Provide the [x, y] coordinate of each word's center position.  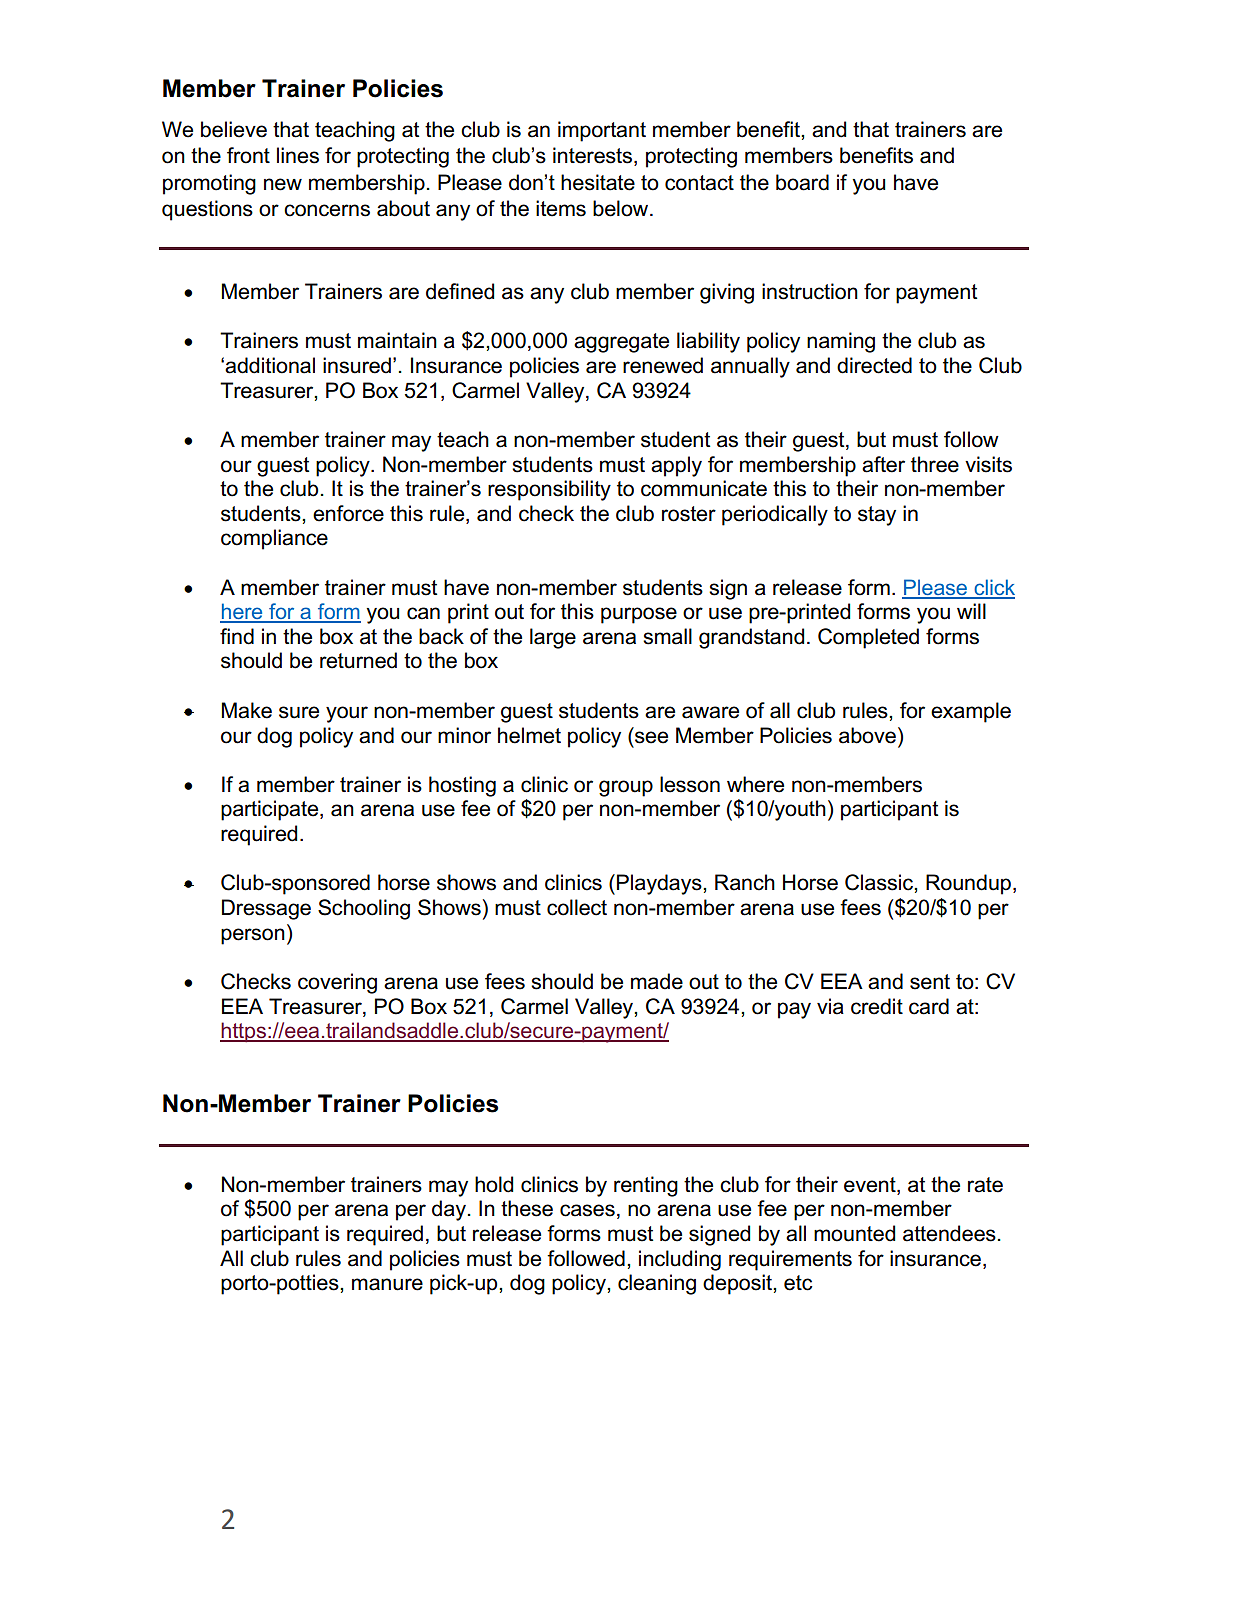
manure [387, 1284]
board [802, 182]
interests [594, 156]
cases [587, 1210]
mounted [854, 1233]
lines [298, 155]
